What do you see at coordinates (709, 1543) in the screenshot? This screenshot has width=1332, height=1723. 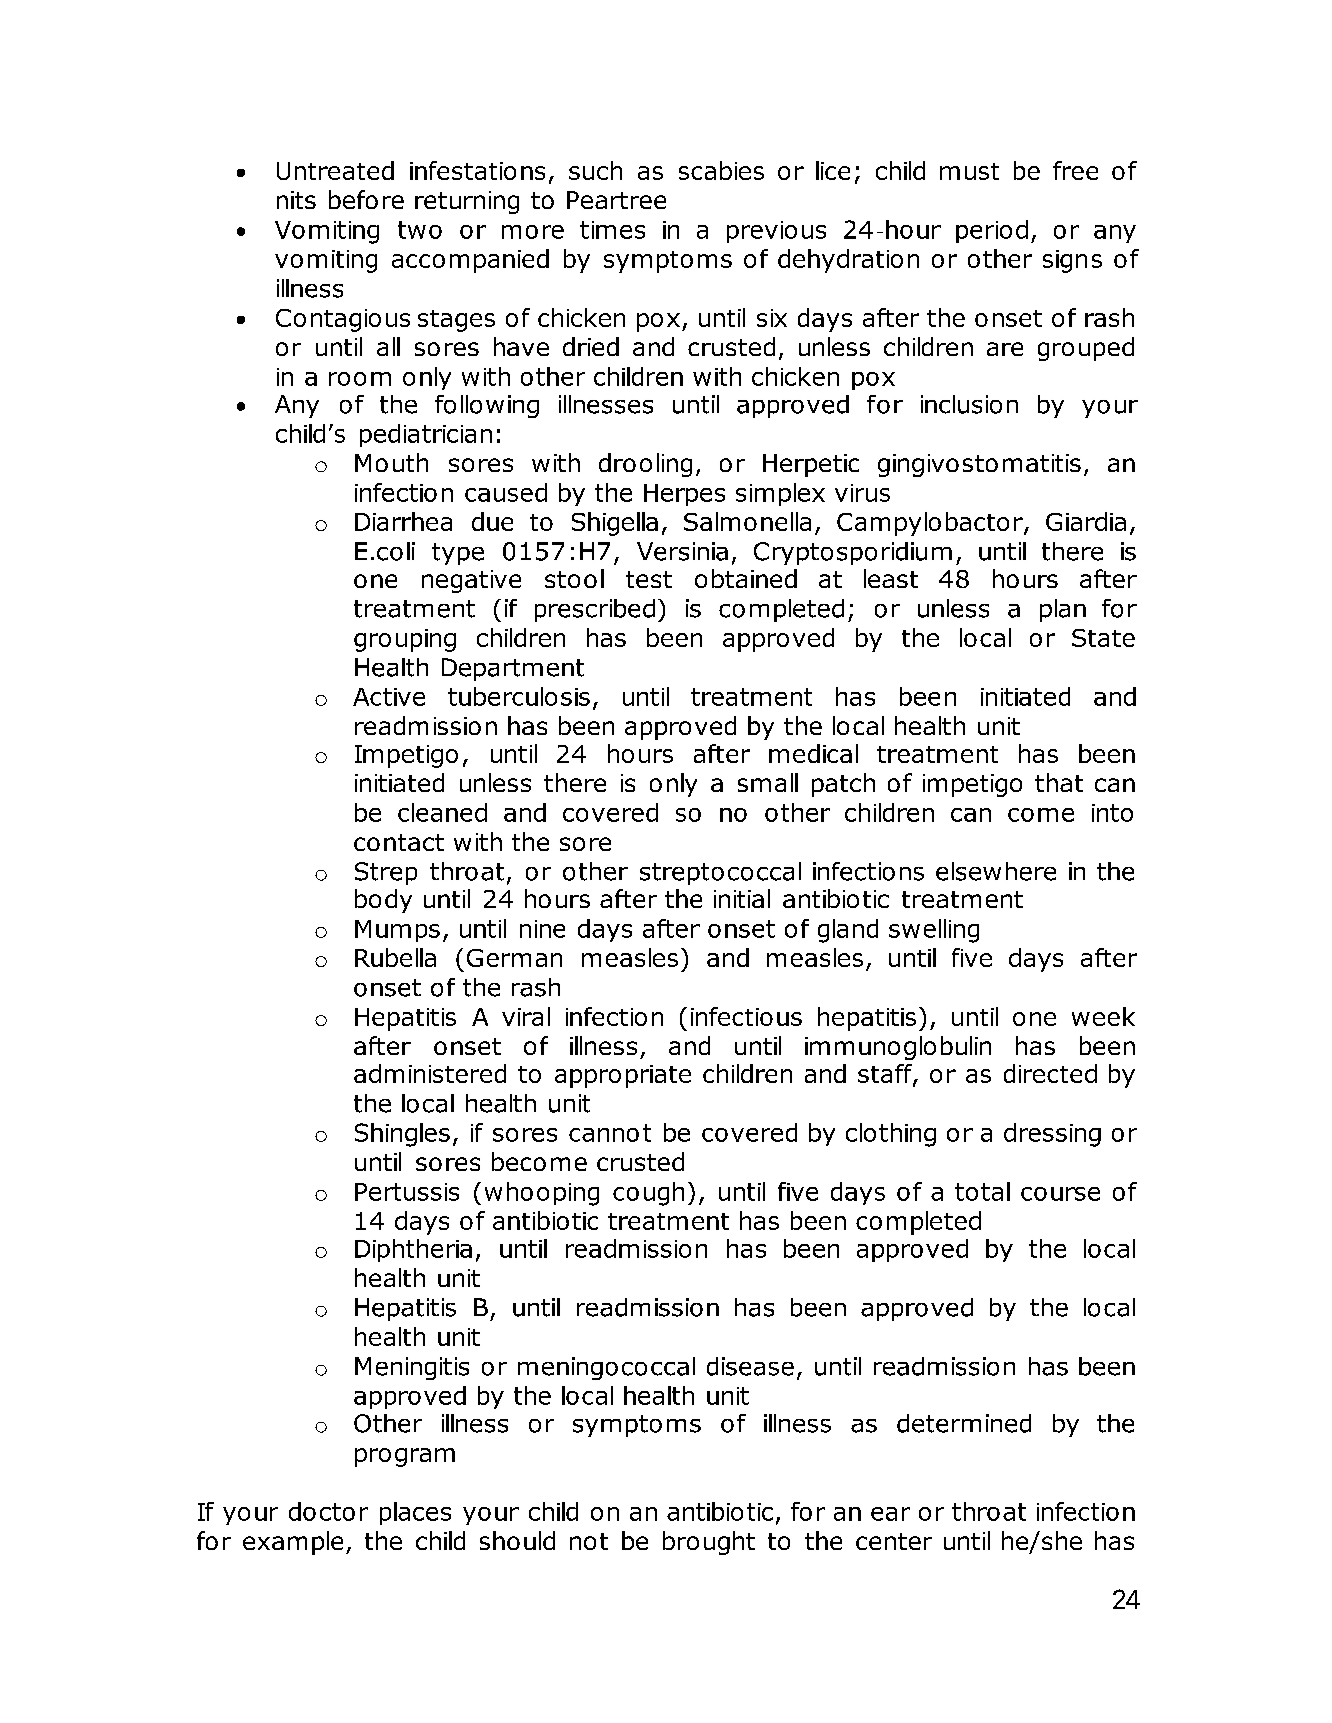 I see `brought` at bounding box center [709, 1543].
